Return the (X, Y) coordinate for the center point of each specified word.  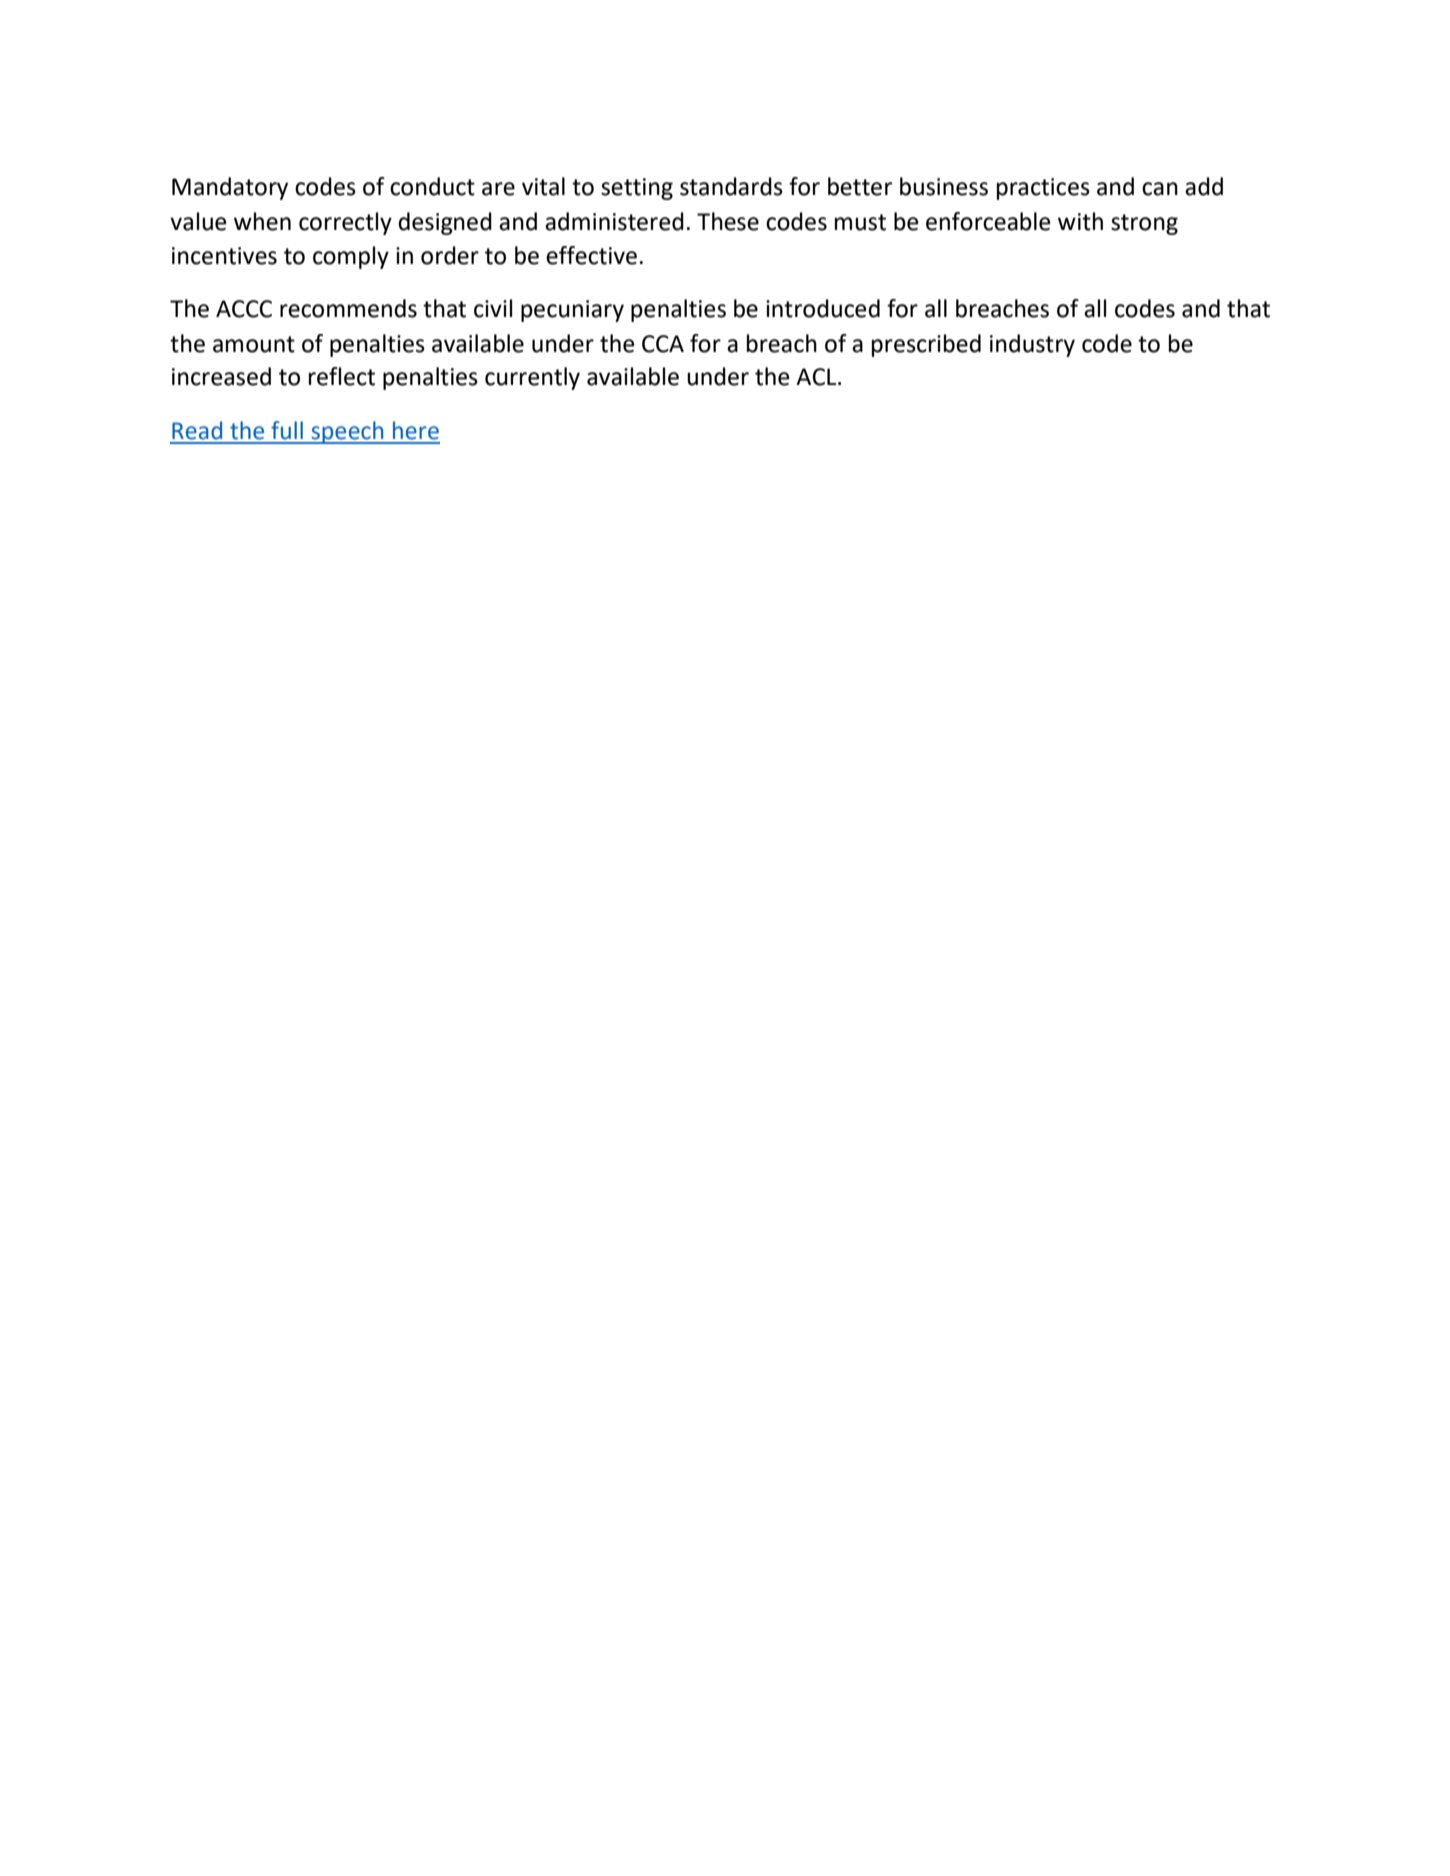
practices (1043, 189)
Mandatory (230, 188)
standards (731, 186)
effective (591, 255)
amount (254, 344)
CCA (663, 344)
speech (347, 432)
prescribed (926, 345)
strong (1144, 224)
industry (1032, 345)
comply (351, 257)
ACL (817, 377)
